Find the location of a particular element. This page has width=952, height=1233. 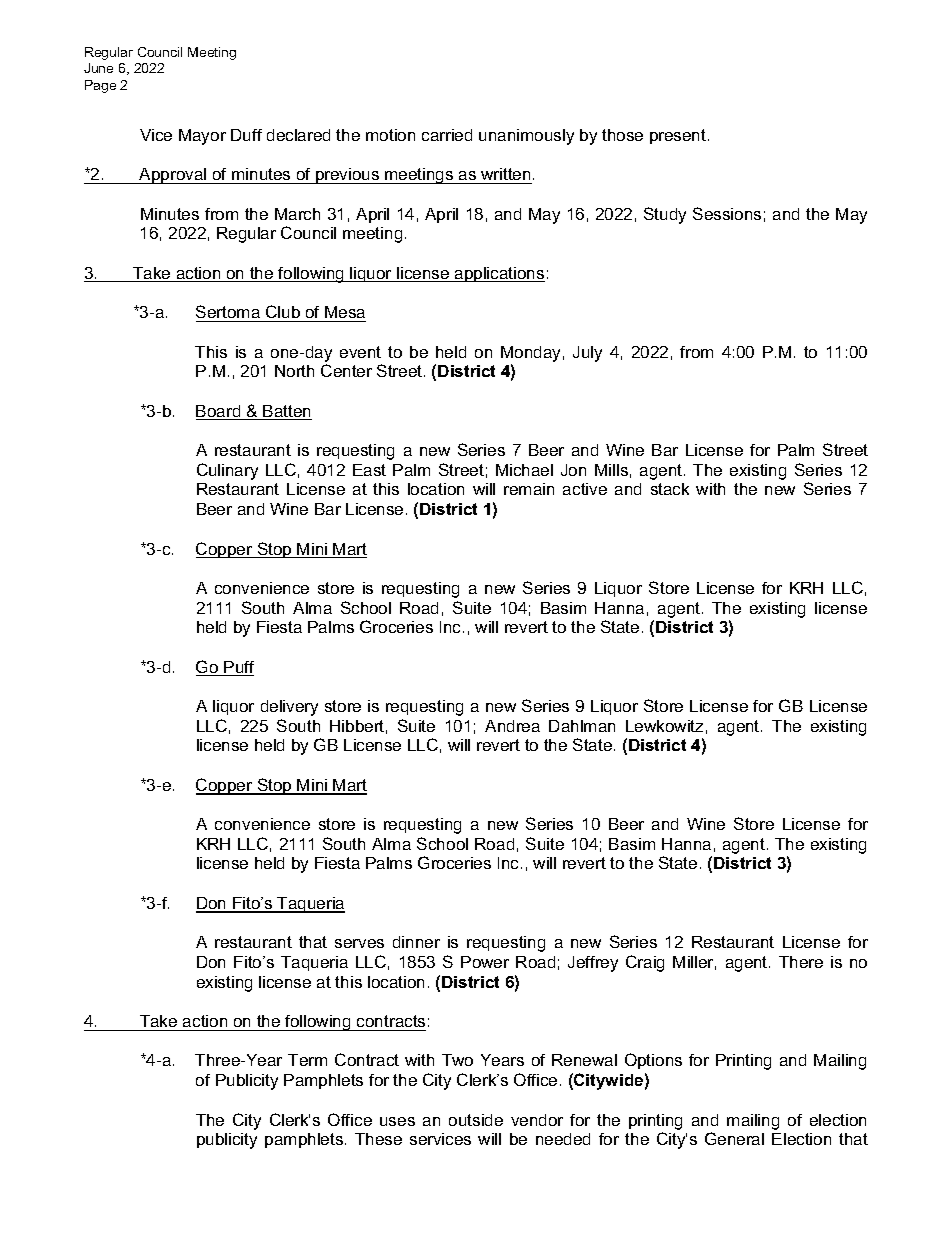

carried is located at coordinates (447, 135).
